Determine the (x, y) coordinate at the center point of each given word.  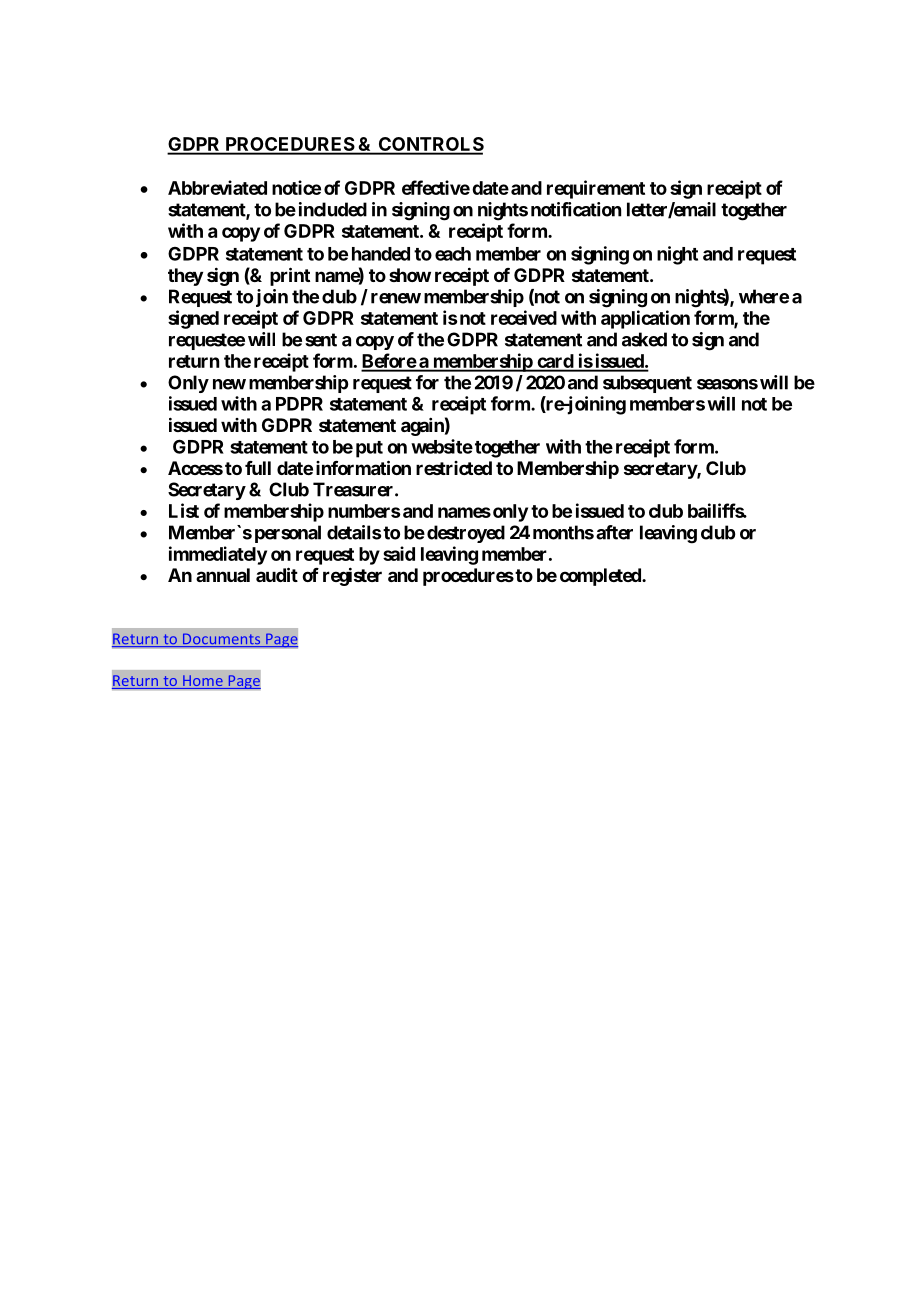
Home (203, 682)
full (258, 468)
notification (576, 209)
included (333, 209)
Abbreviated (217, 187)
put (369, 449)
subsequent (647, 384)
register (352, 576)
